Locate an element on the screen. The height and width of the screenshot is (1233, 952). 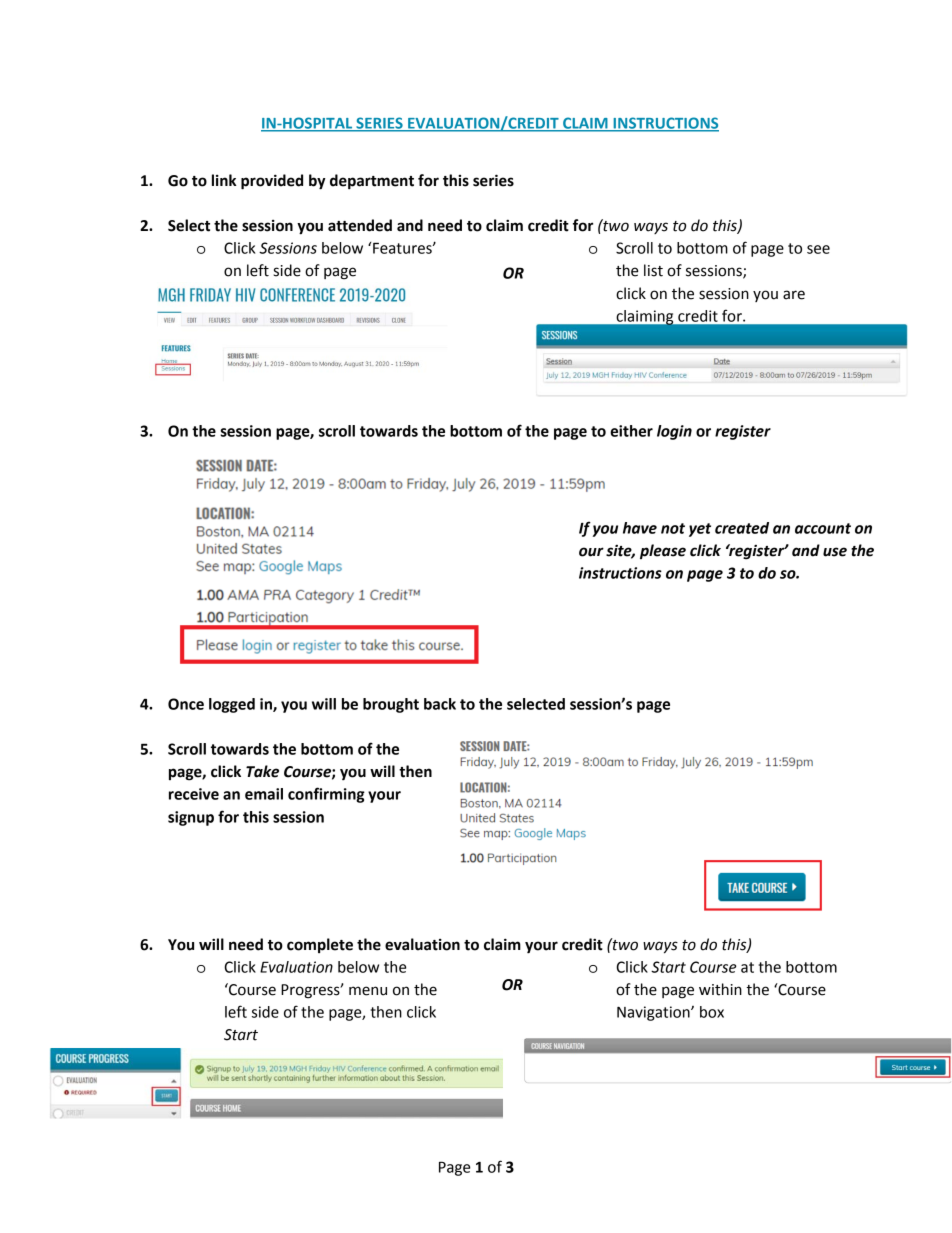
back is located at coordinates (440, 704).
